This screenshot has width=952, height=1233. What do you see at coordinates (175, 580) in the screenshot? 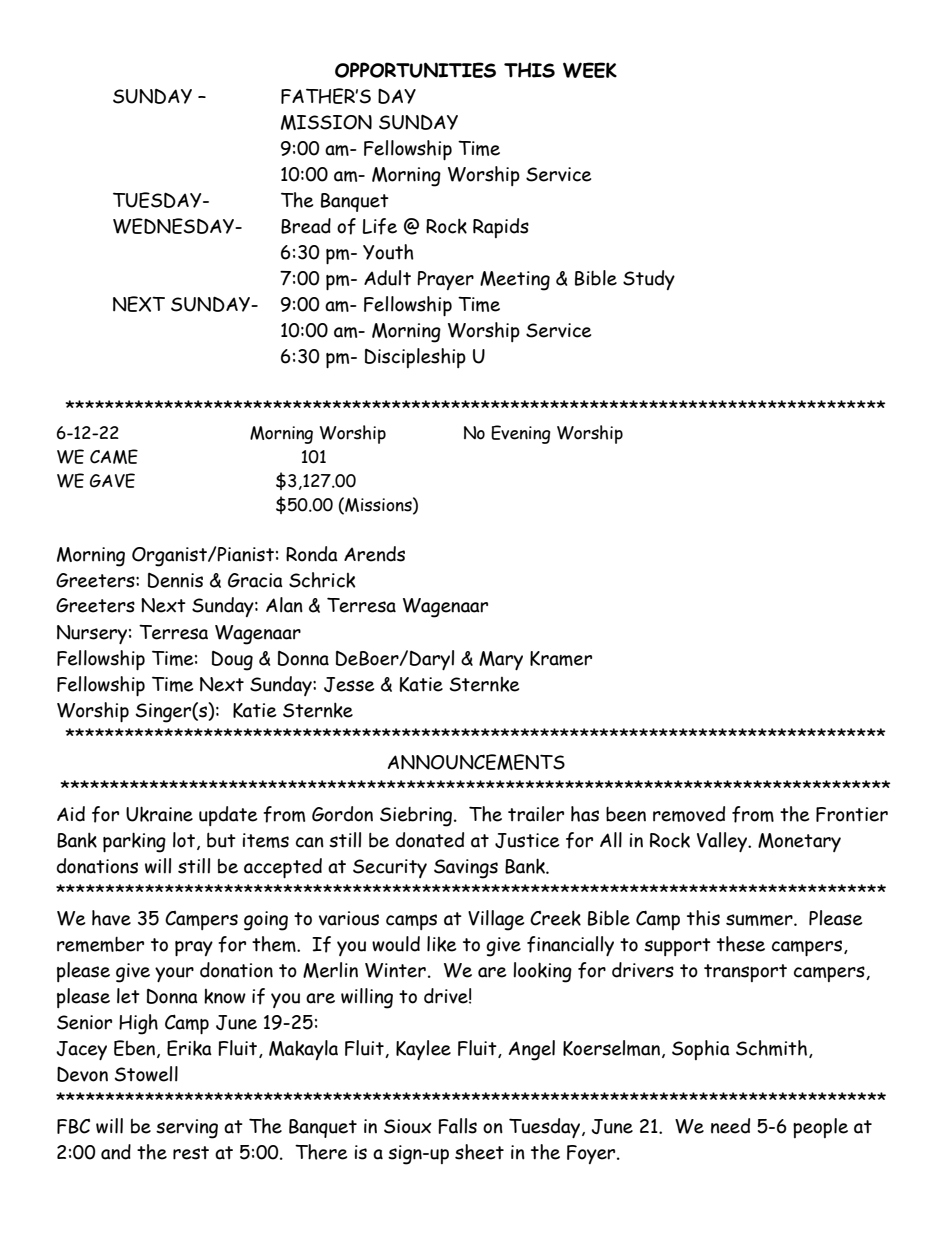
I see `Dennis` at bounding box center [175, 580].
